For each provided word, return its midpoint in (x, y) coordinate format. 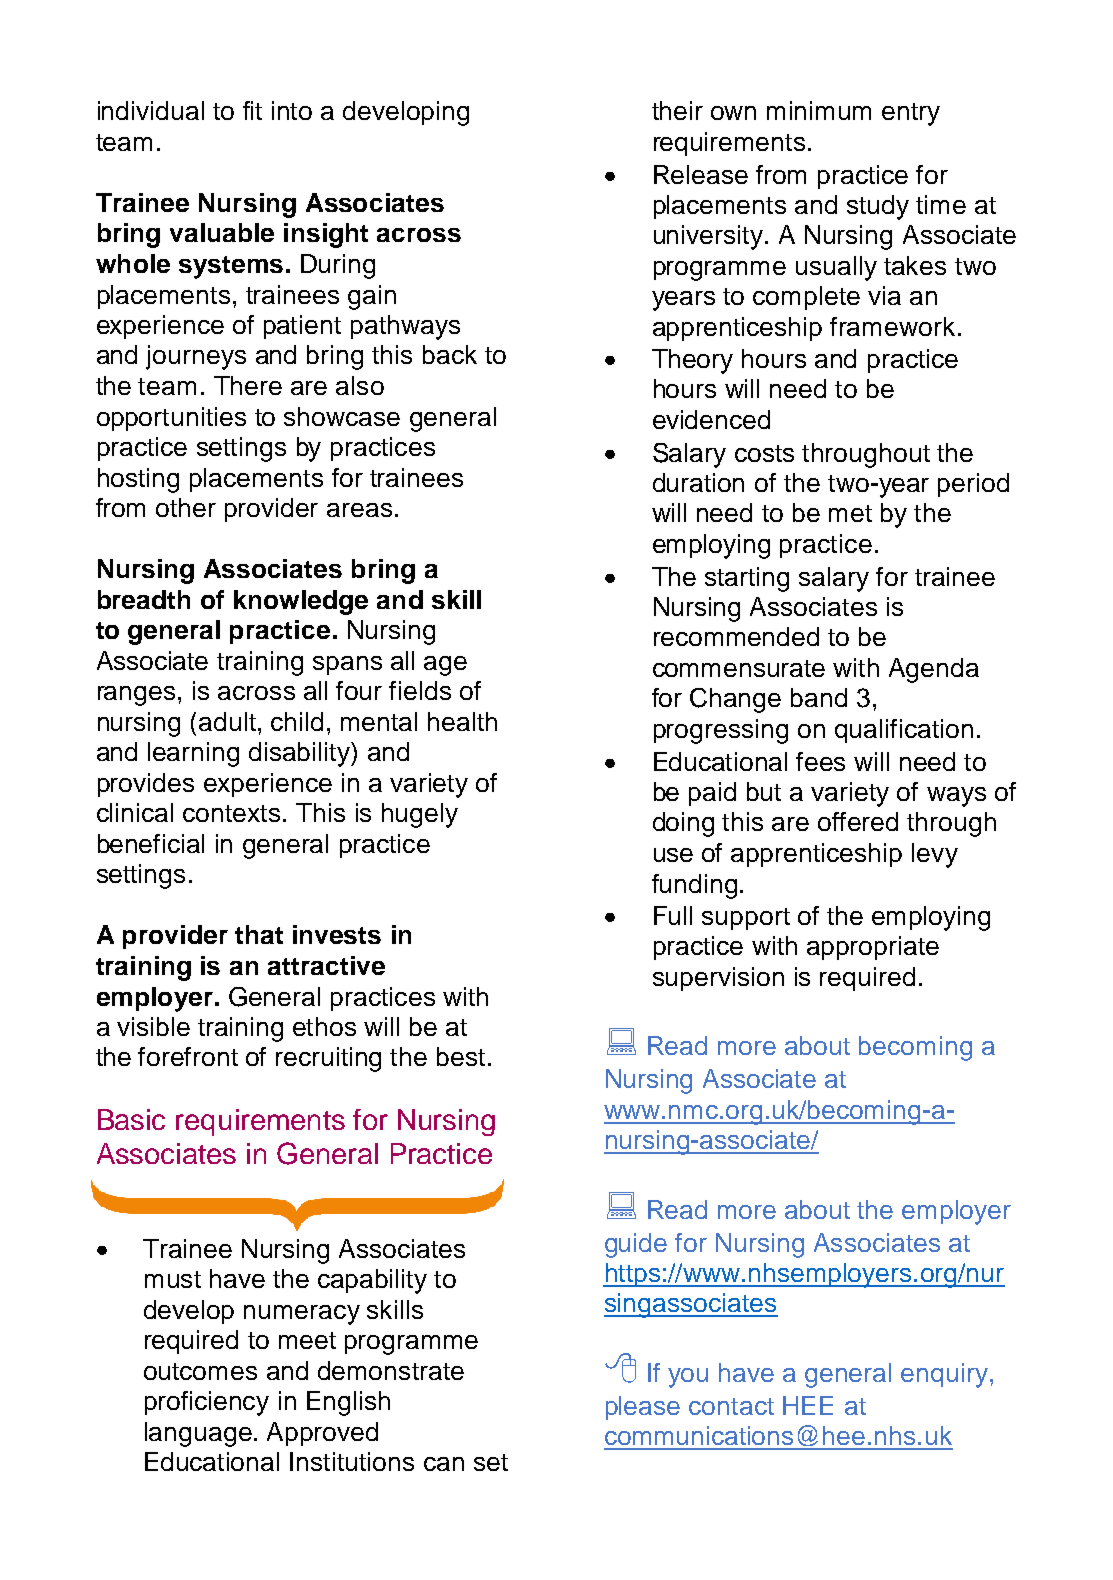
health (462, 721)
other (186, 507)
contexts (231, 813)
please (643, 1408)
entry (911, 114)
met (850, 513)
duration (698, 482)
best (461, 1056)
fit (252, 110)
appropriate (873, 948)
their (677, 110)
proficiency (207, 1403)
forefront (188, 1056)
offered (858, 821)
